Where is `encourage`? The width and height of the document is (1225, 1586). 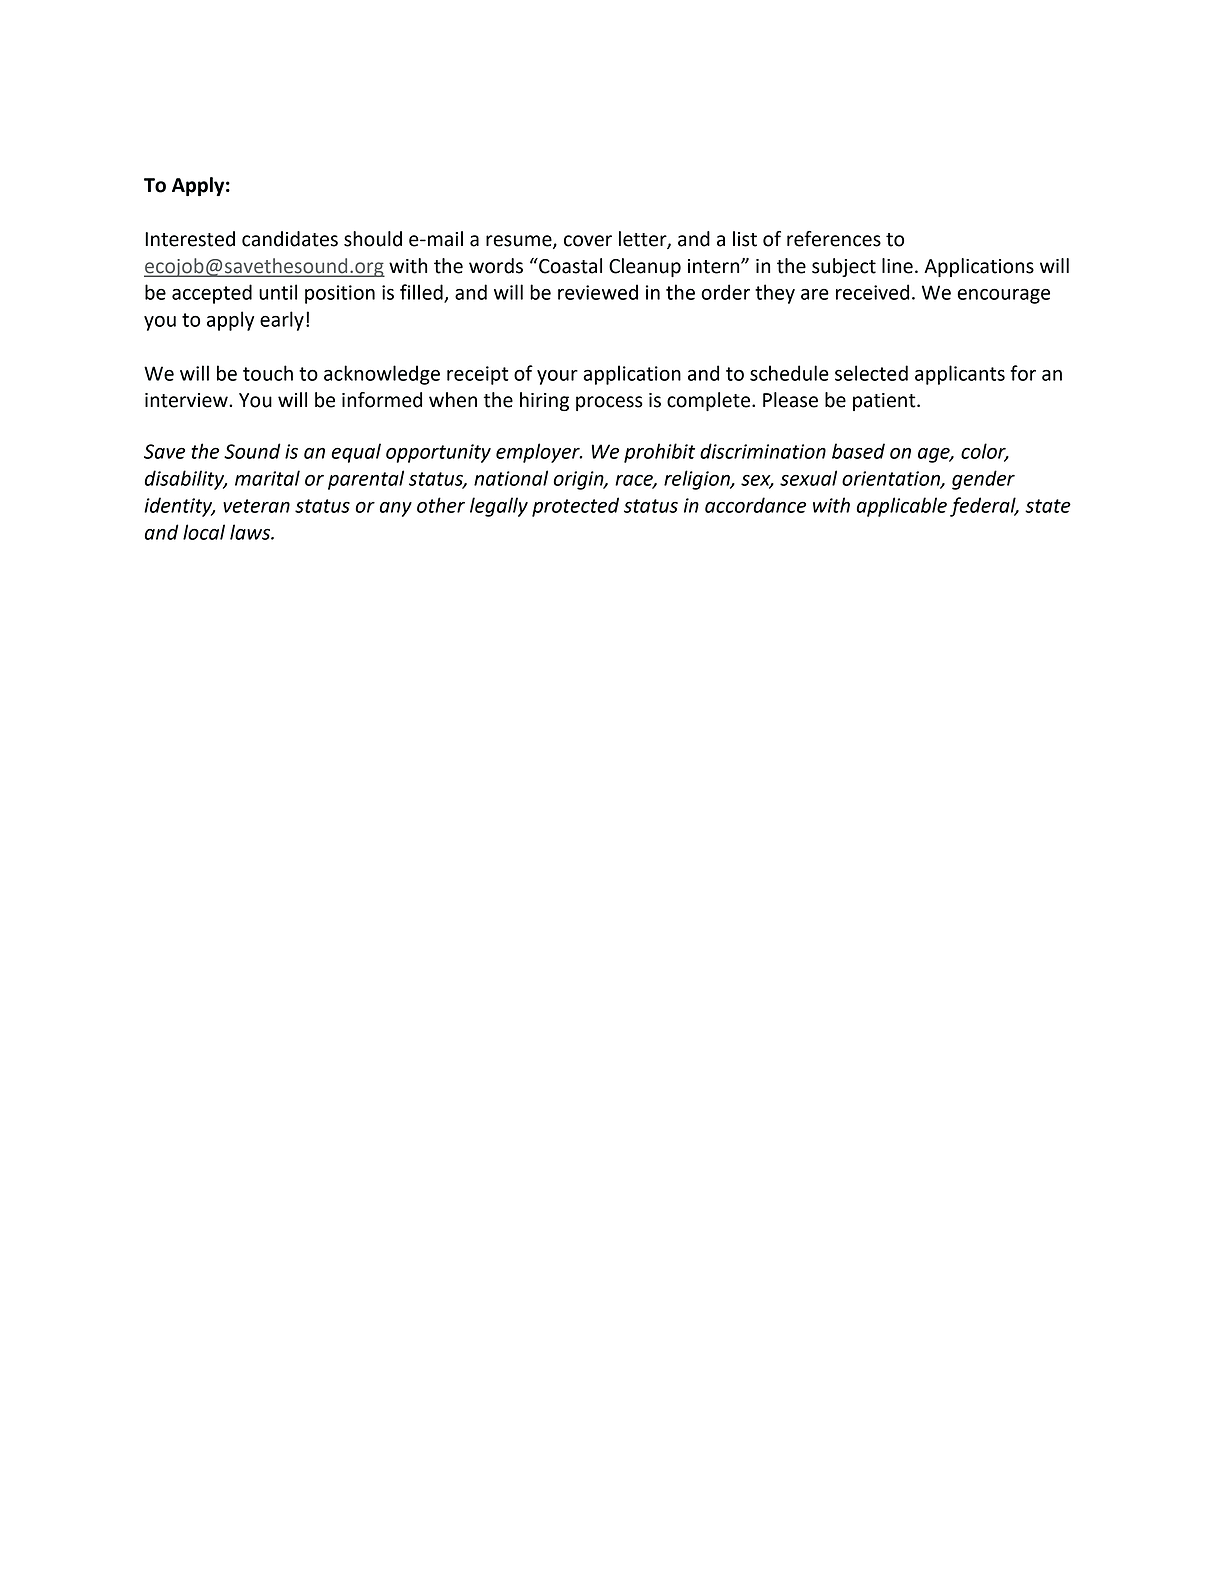 encourage is located at coordinates (1003, 296).
